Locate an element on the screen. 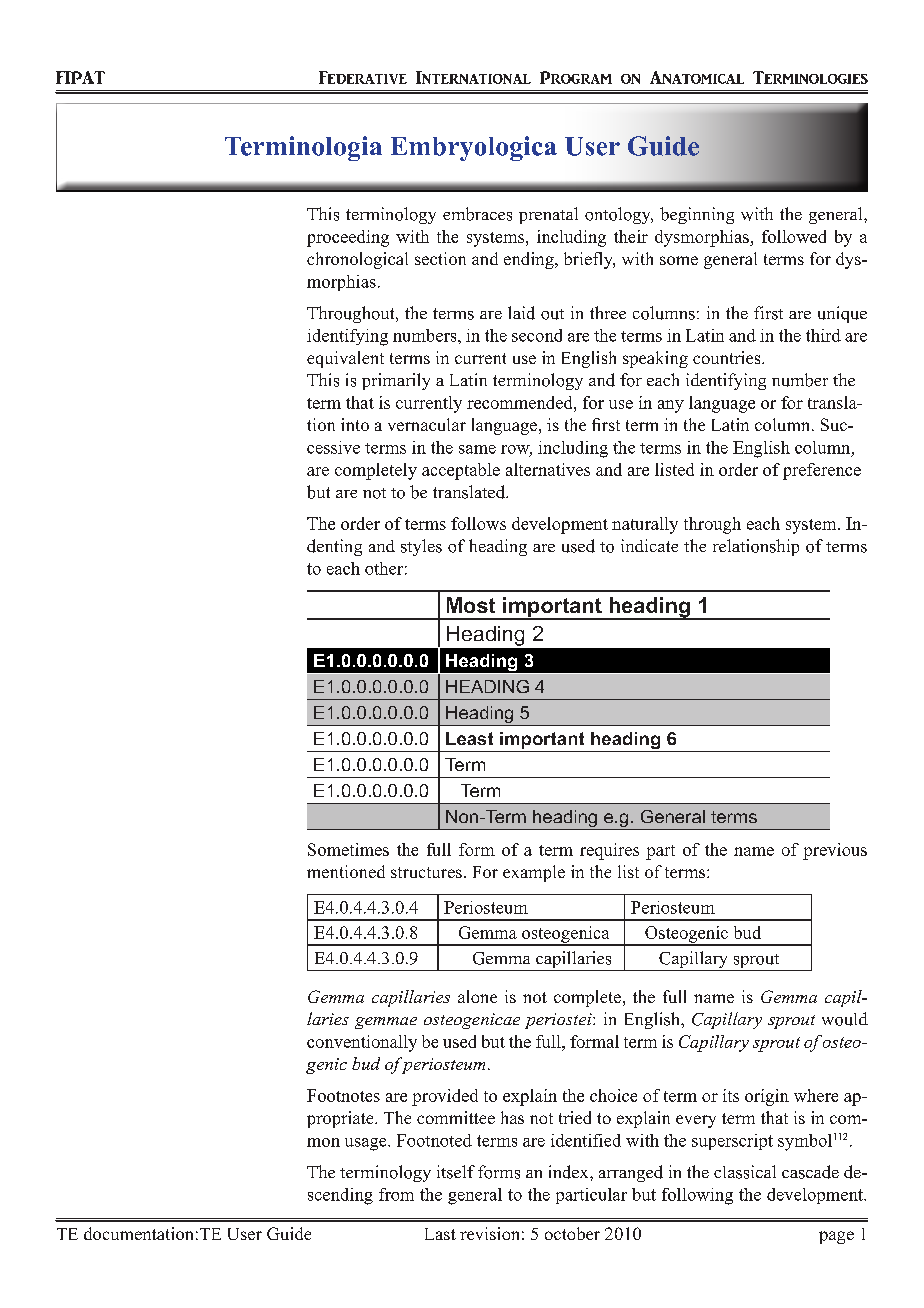 The height and width of the screenshot is (1308, 924). cascade is located at coordinates (810, 1172).
